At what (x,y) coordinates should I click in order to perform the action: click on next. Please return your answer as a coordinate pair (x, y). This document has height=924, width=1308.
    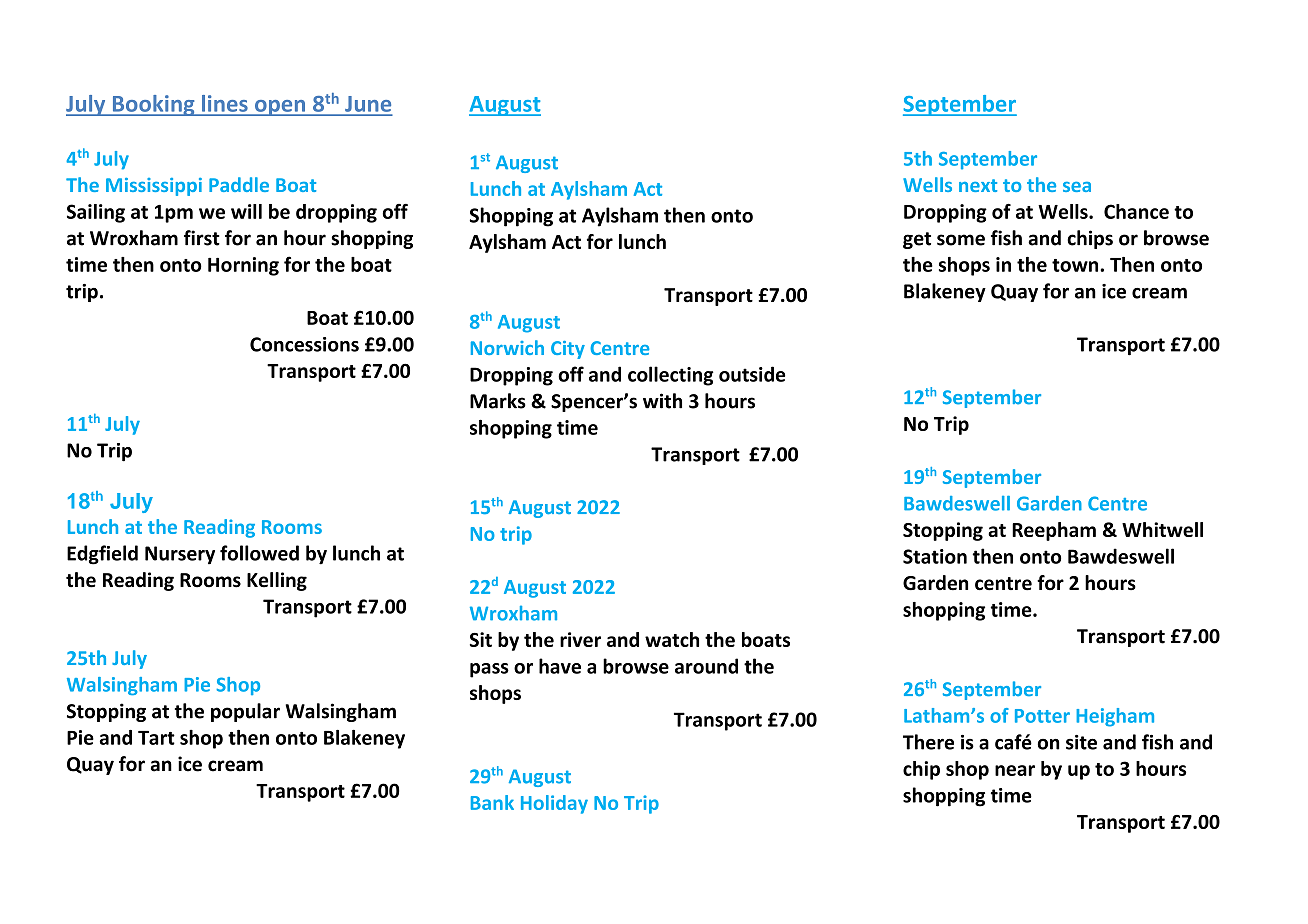
    Looking at the image, I should click on (978, 185).
